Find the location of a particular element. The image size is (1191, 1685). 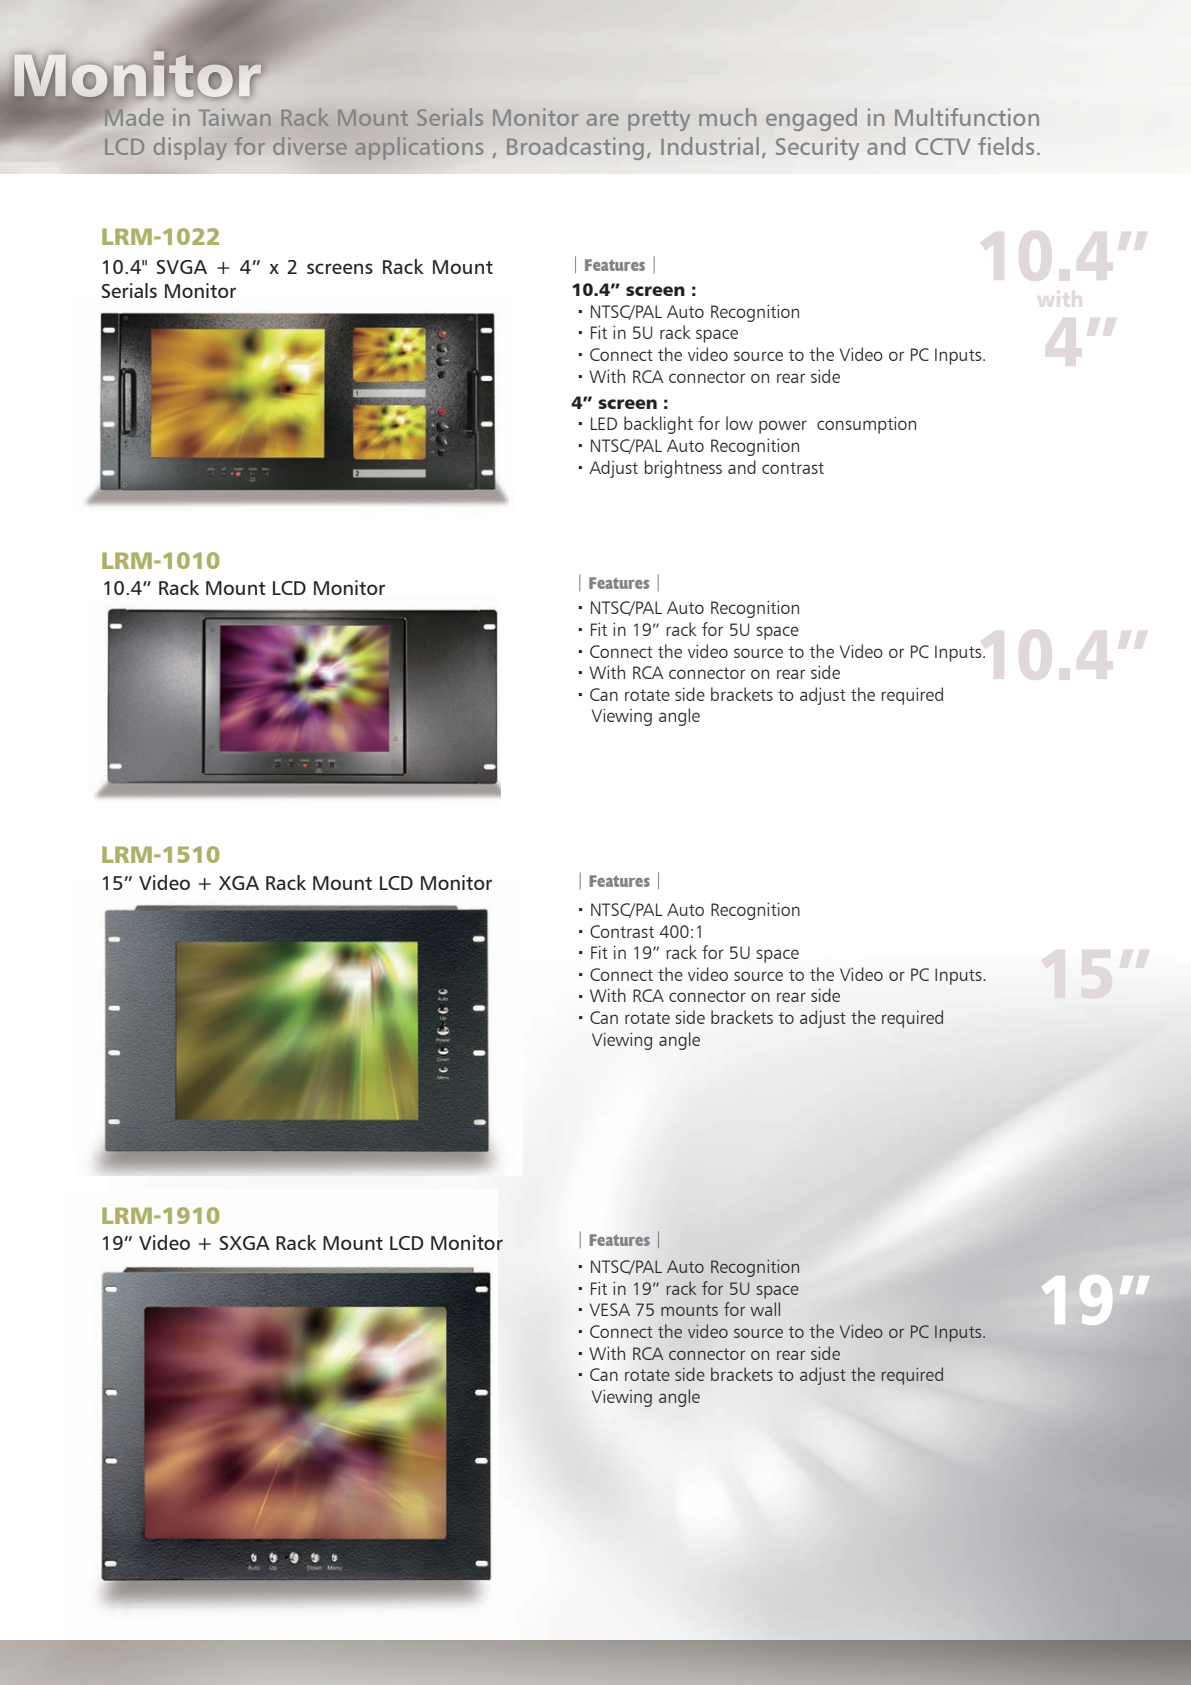

Broadcasting is located at coordinates (575, 148).
